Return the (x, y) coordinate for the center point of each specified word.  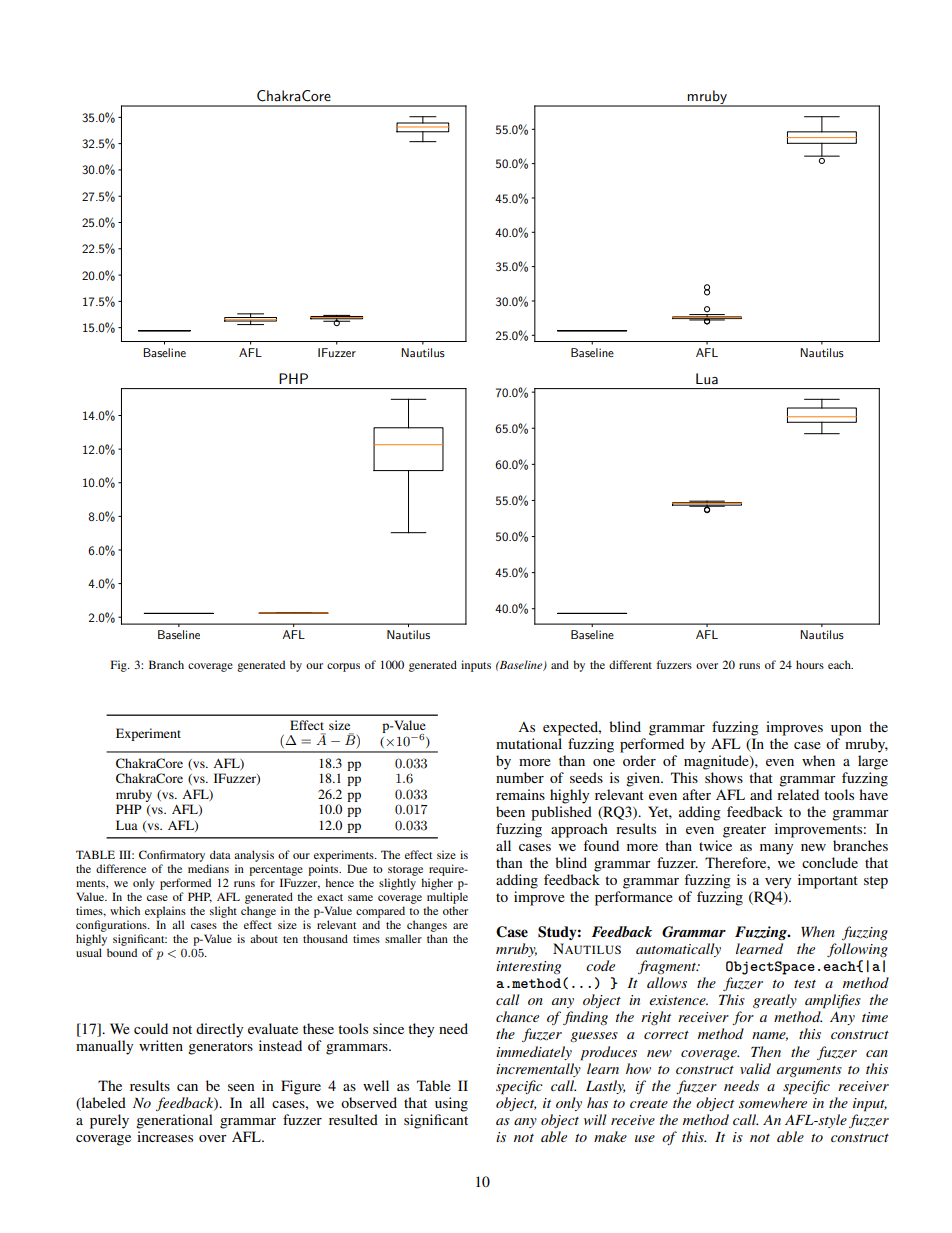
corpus (343, 667)
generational (174, 1121)
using (451, 1104)
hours (810, 664)
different (630, 664)
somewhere (773, 1102)
